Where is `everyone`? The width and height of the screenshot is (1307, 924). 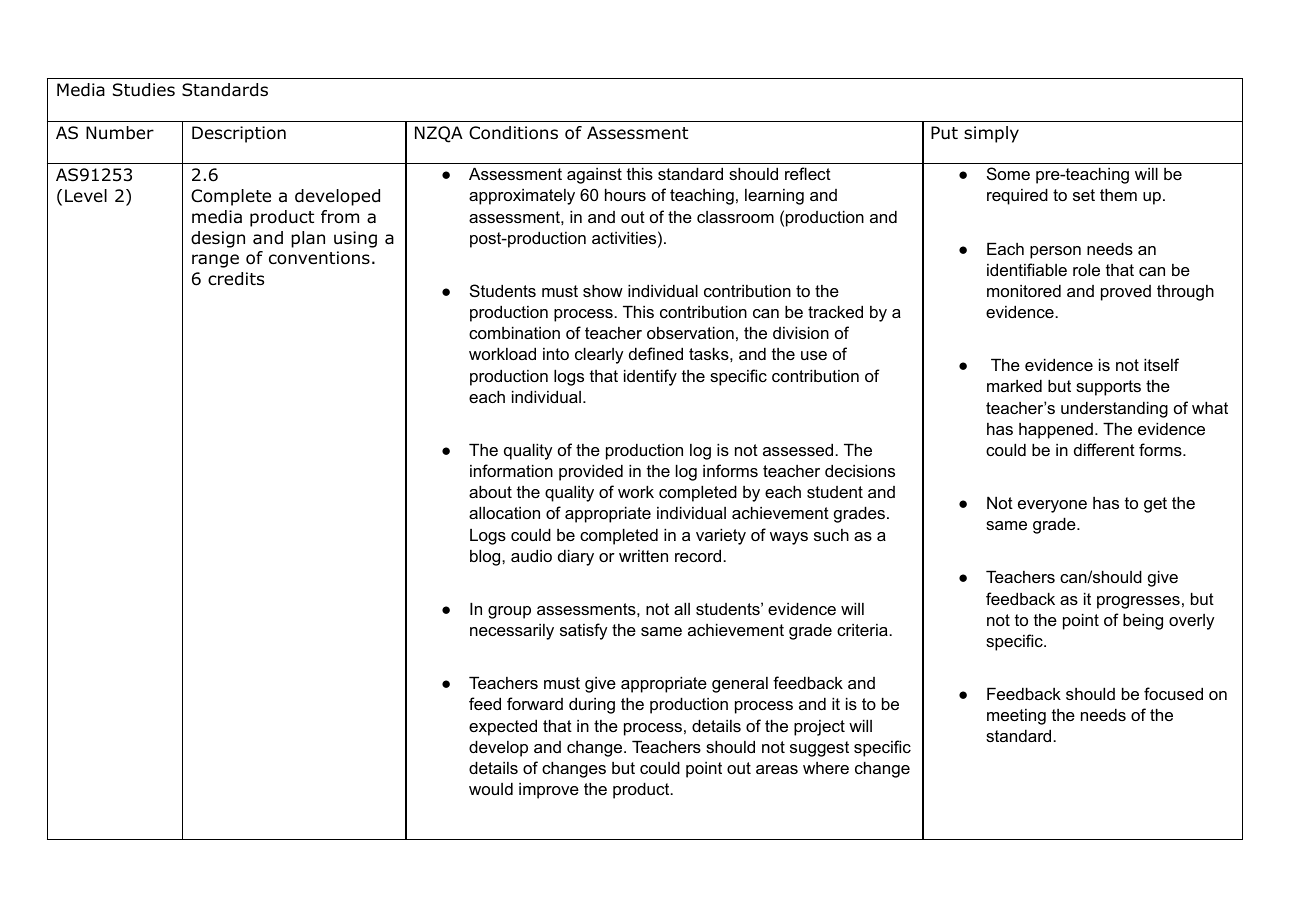
everyone is located at coordinates (1052, 506).
